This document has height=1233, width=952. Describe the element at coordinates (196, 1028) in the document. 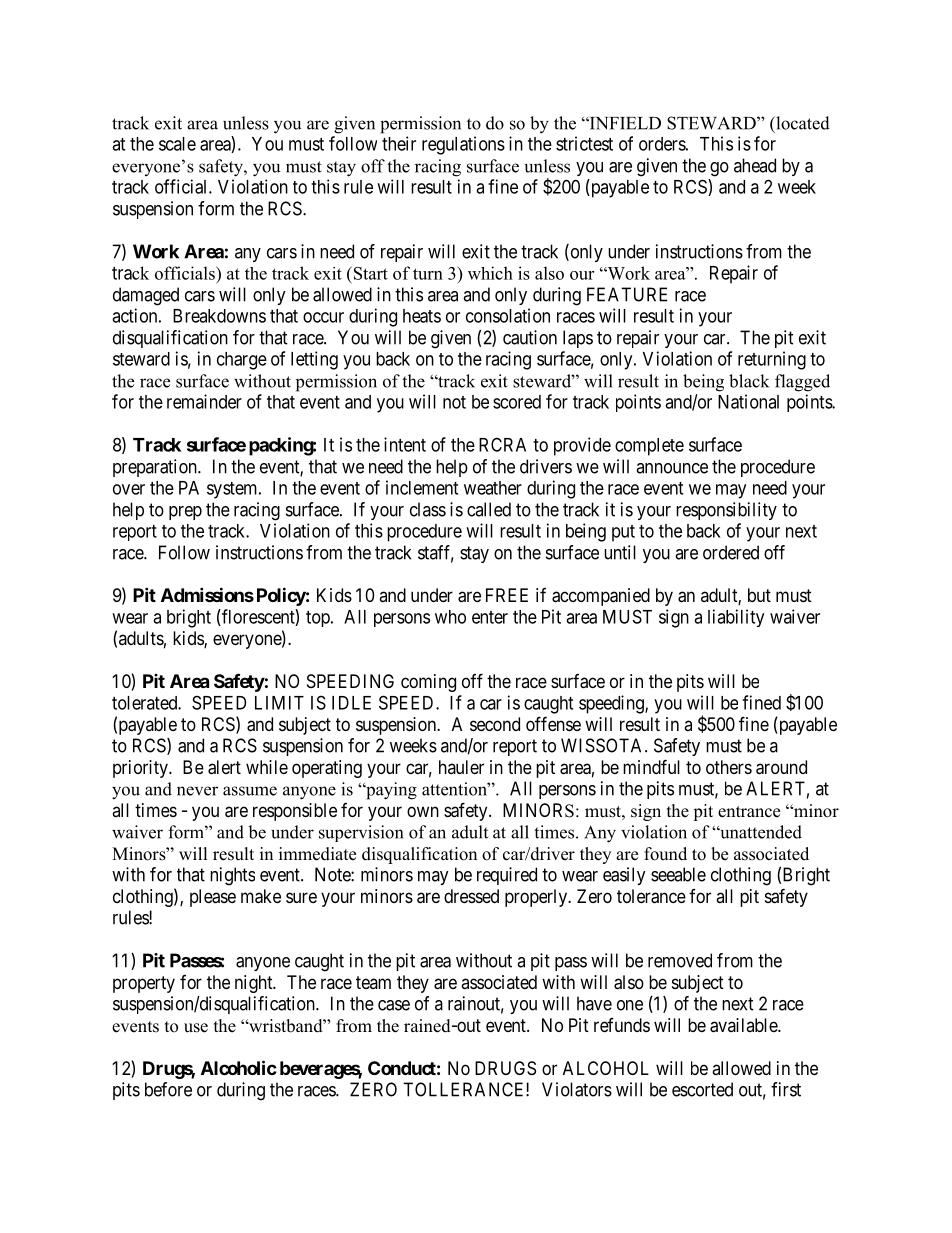

I see `use` at that location.
